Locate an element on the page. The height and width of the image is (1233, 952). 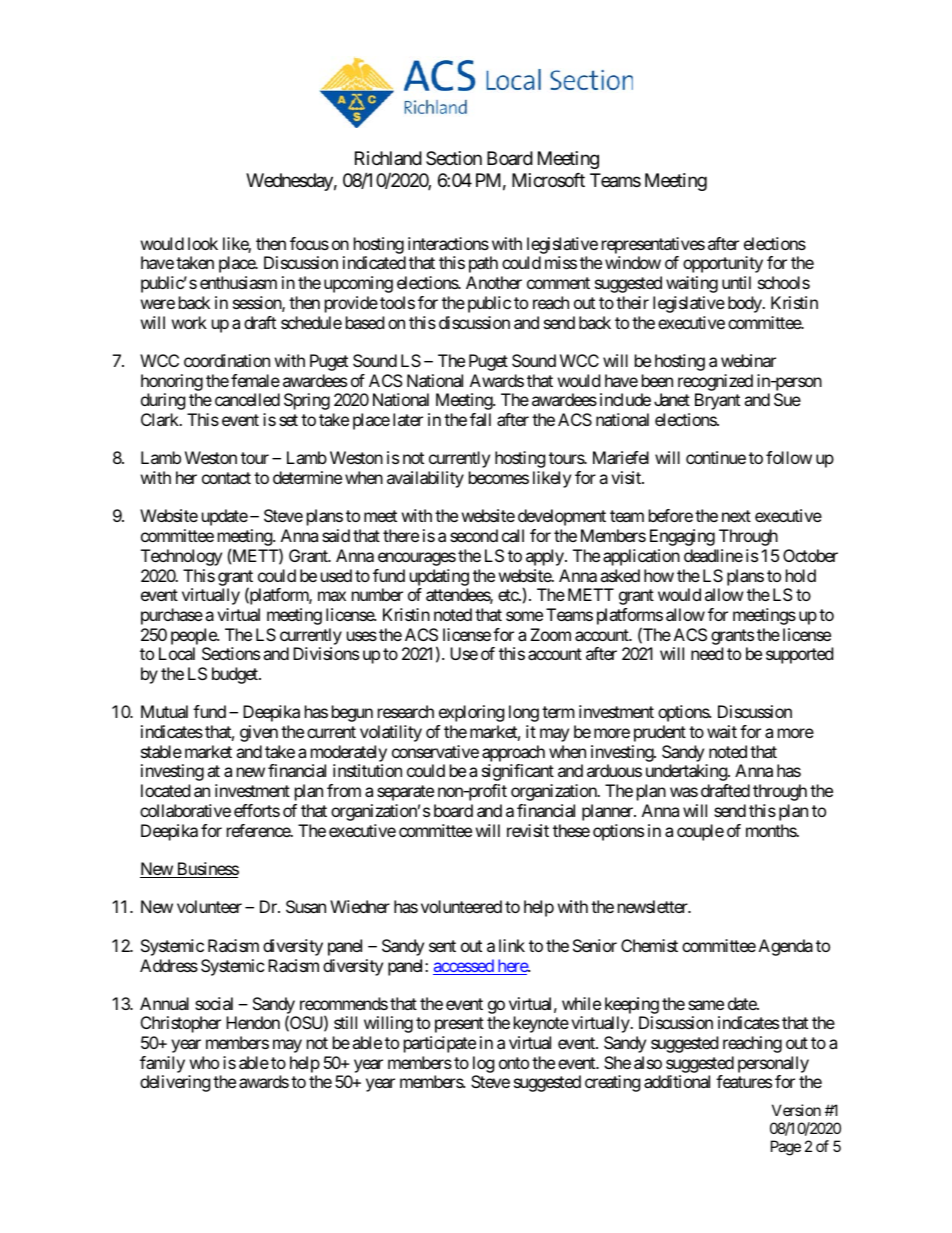
budget is located at coordinates (236, 675).
